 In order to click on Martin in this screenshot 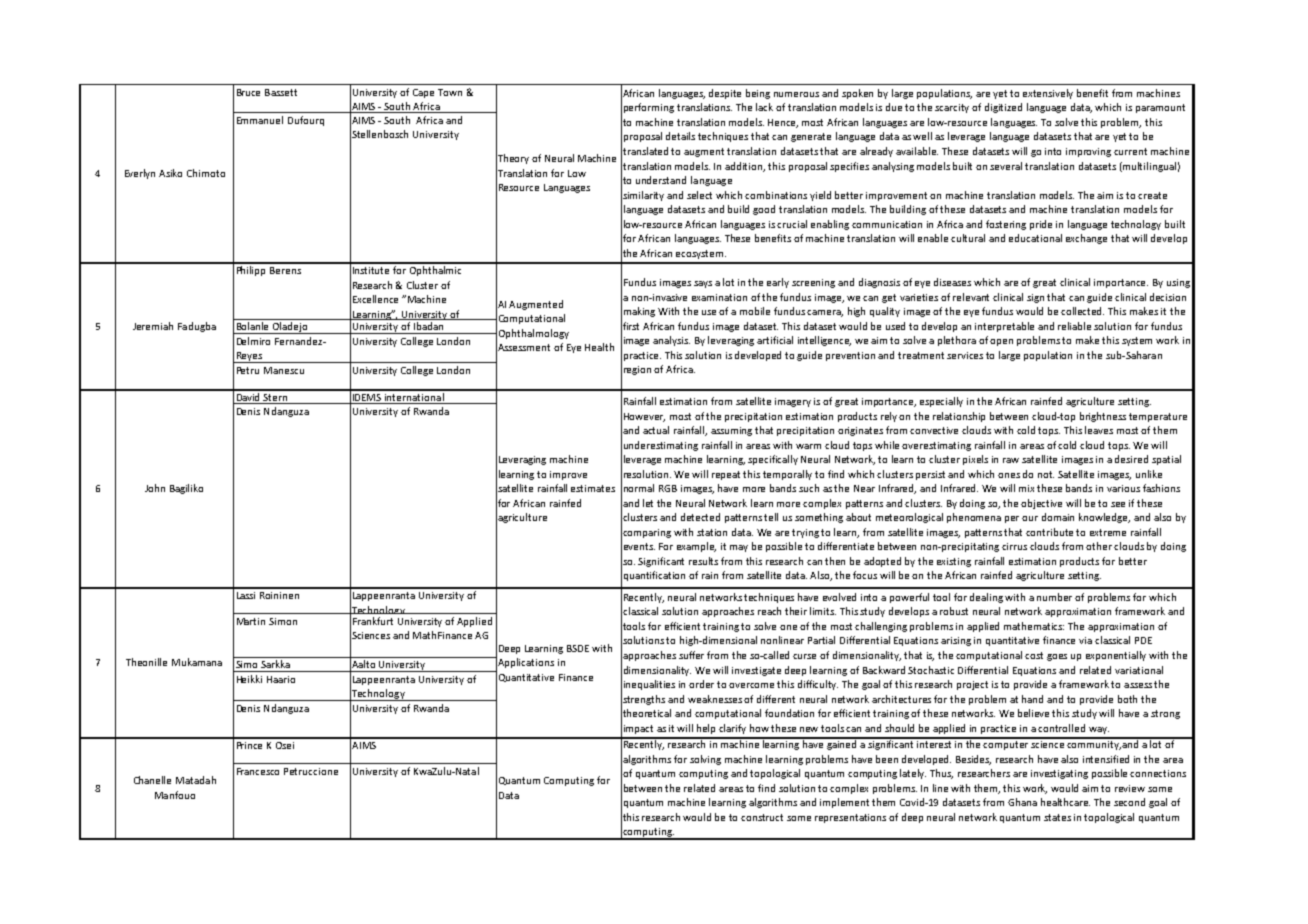, I will do `click(251, 621)`.
